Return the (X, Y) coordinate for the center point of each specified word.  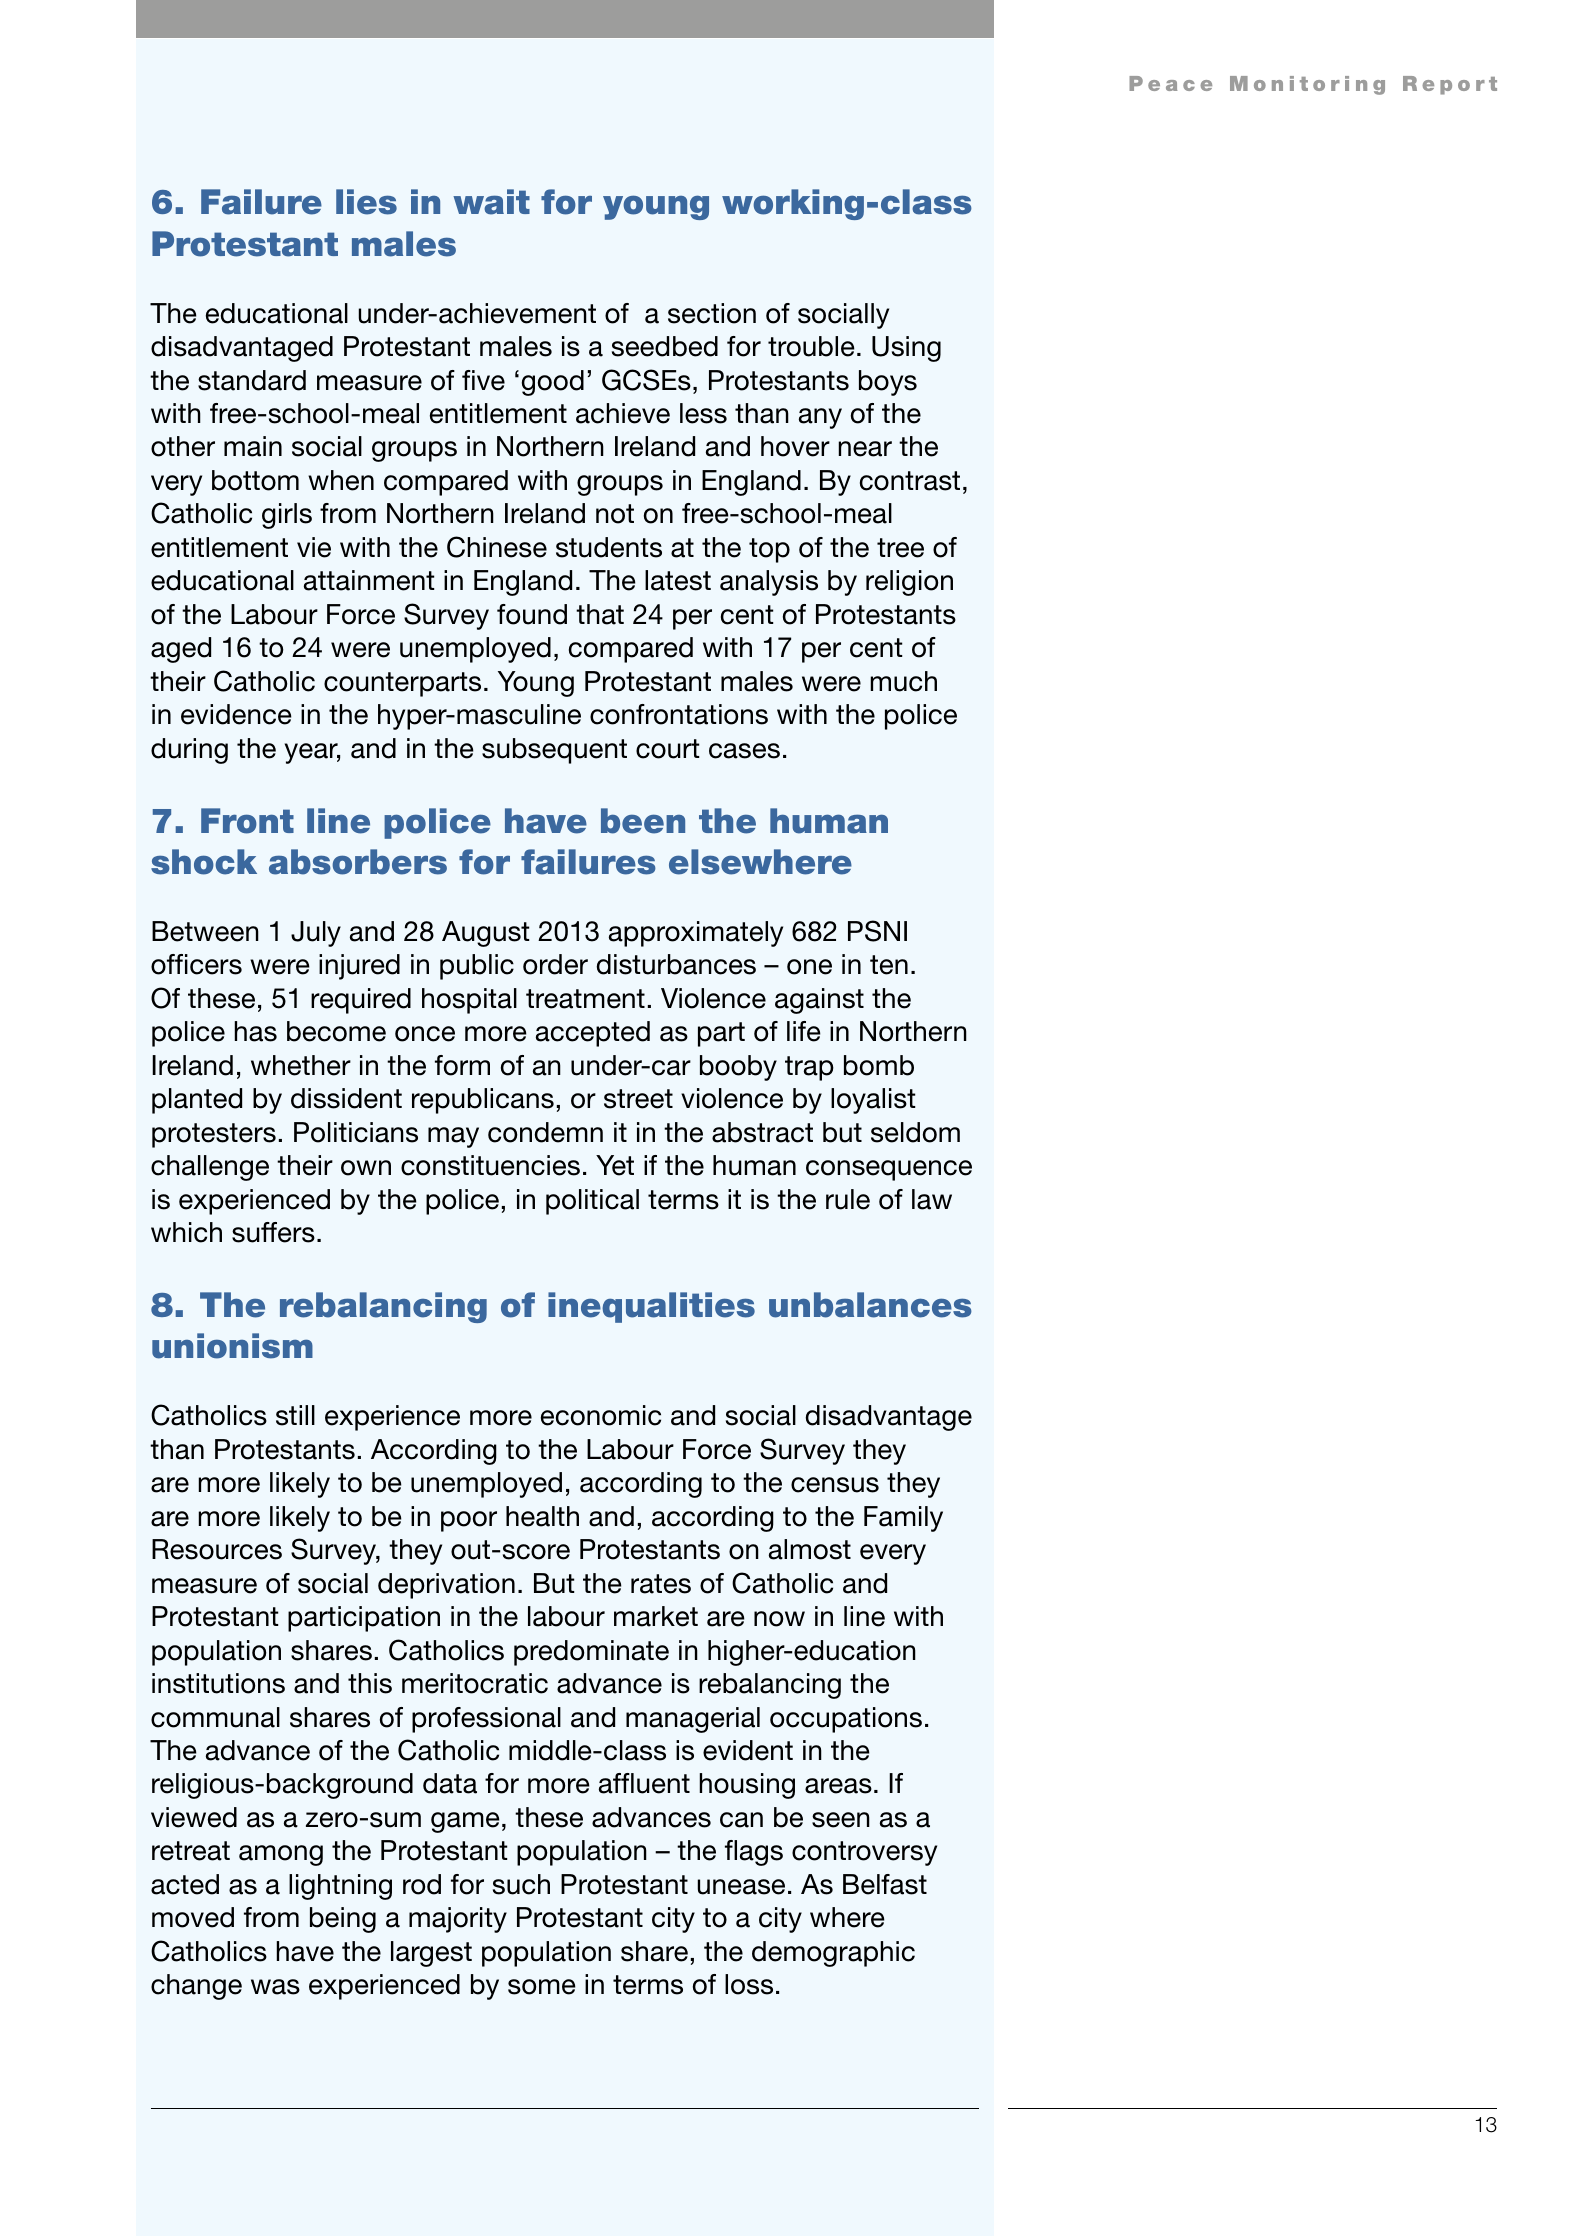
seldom (915, 1132)
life (804, 1031)
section (712, 313)
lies (366, 202)
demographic (833, 1954)
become (336, 1031)
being (343, 1920)
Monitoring (1307, 85)
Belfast (885, 1884)
